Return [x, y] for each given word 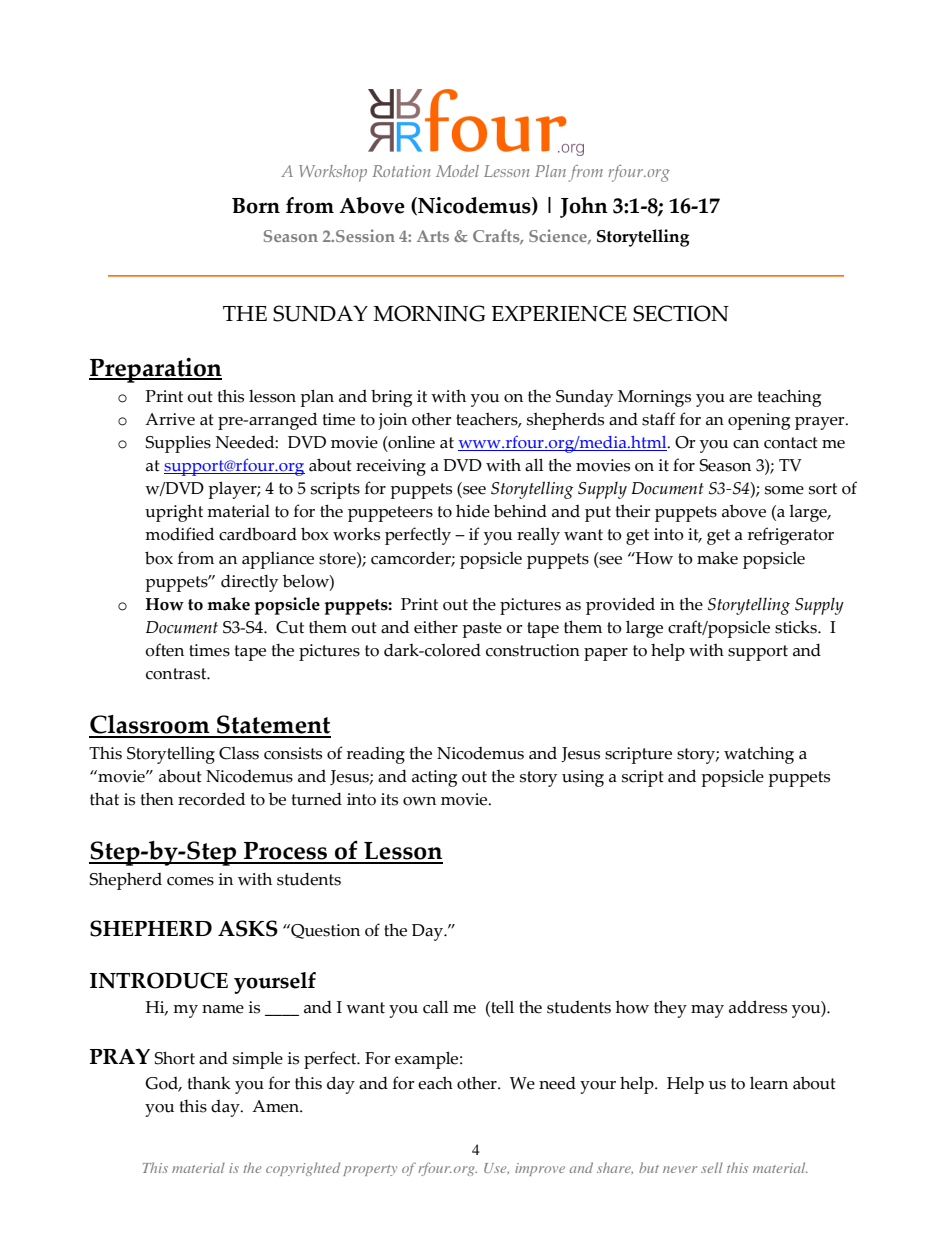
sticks [797, 627]
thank [209, 1083]
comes [190, 881]
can [746, 444]
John [584, 207]
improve [540, 1169]
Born [256, 206]
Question [324, 931]
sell [712, 1167]
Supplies [178, 444]
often [164, 650]
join [392, 421]
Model [457, 171]
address [758, 1007]
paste [482, 630]
